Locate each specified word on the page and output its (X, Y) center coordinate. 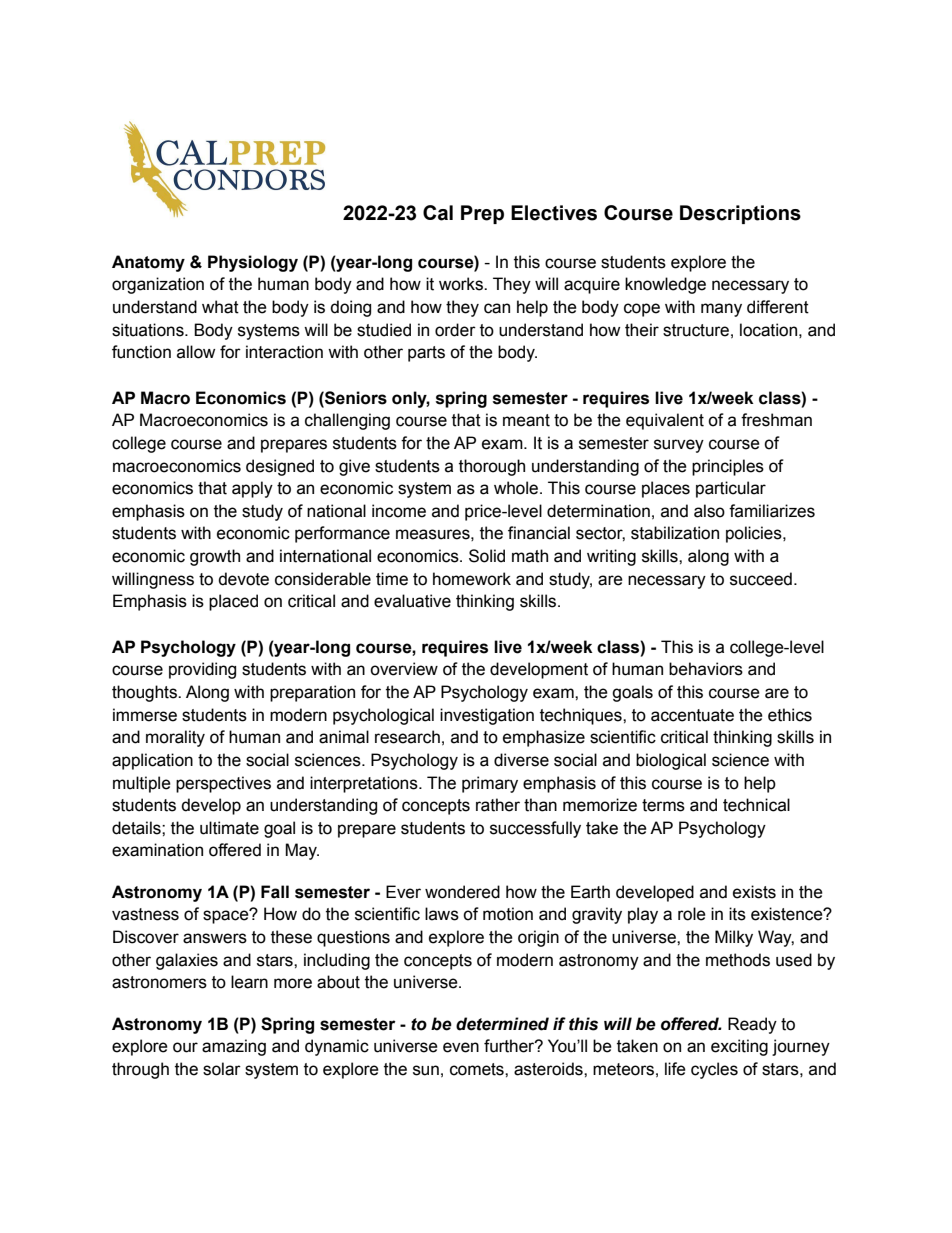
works (462, 284)
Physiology (253, 263)
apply (252, 489)
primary (490, 784)
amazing (234, 1047)
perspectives (223, 784)
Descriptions (740, 214)
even (461, 1047)
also (709, 511)
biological (671, 761)
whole (517, 488)
